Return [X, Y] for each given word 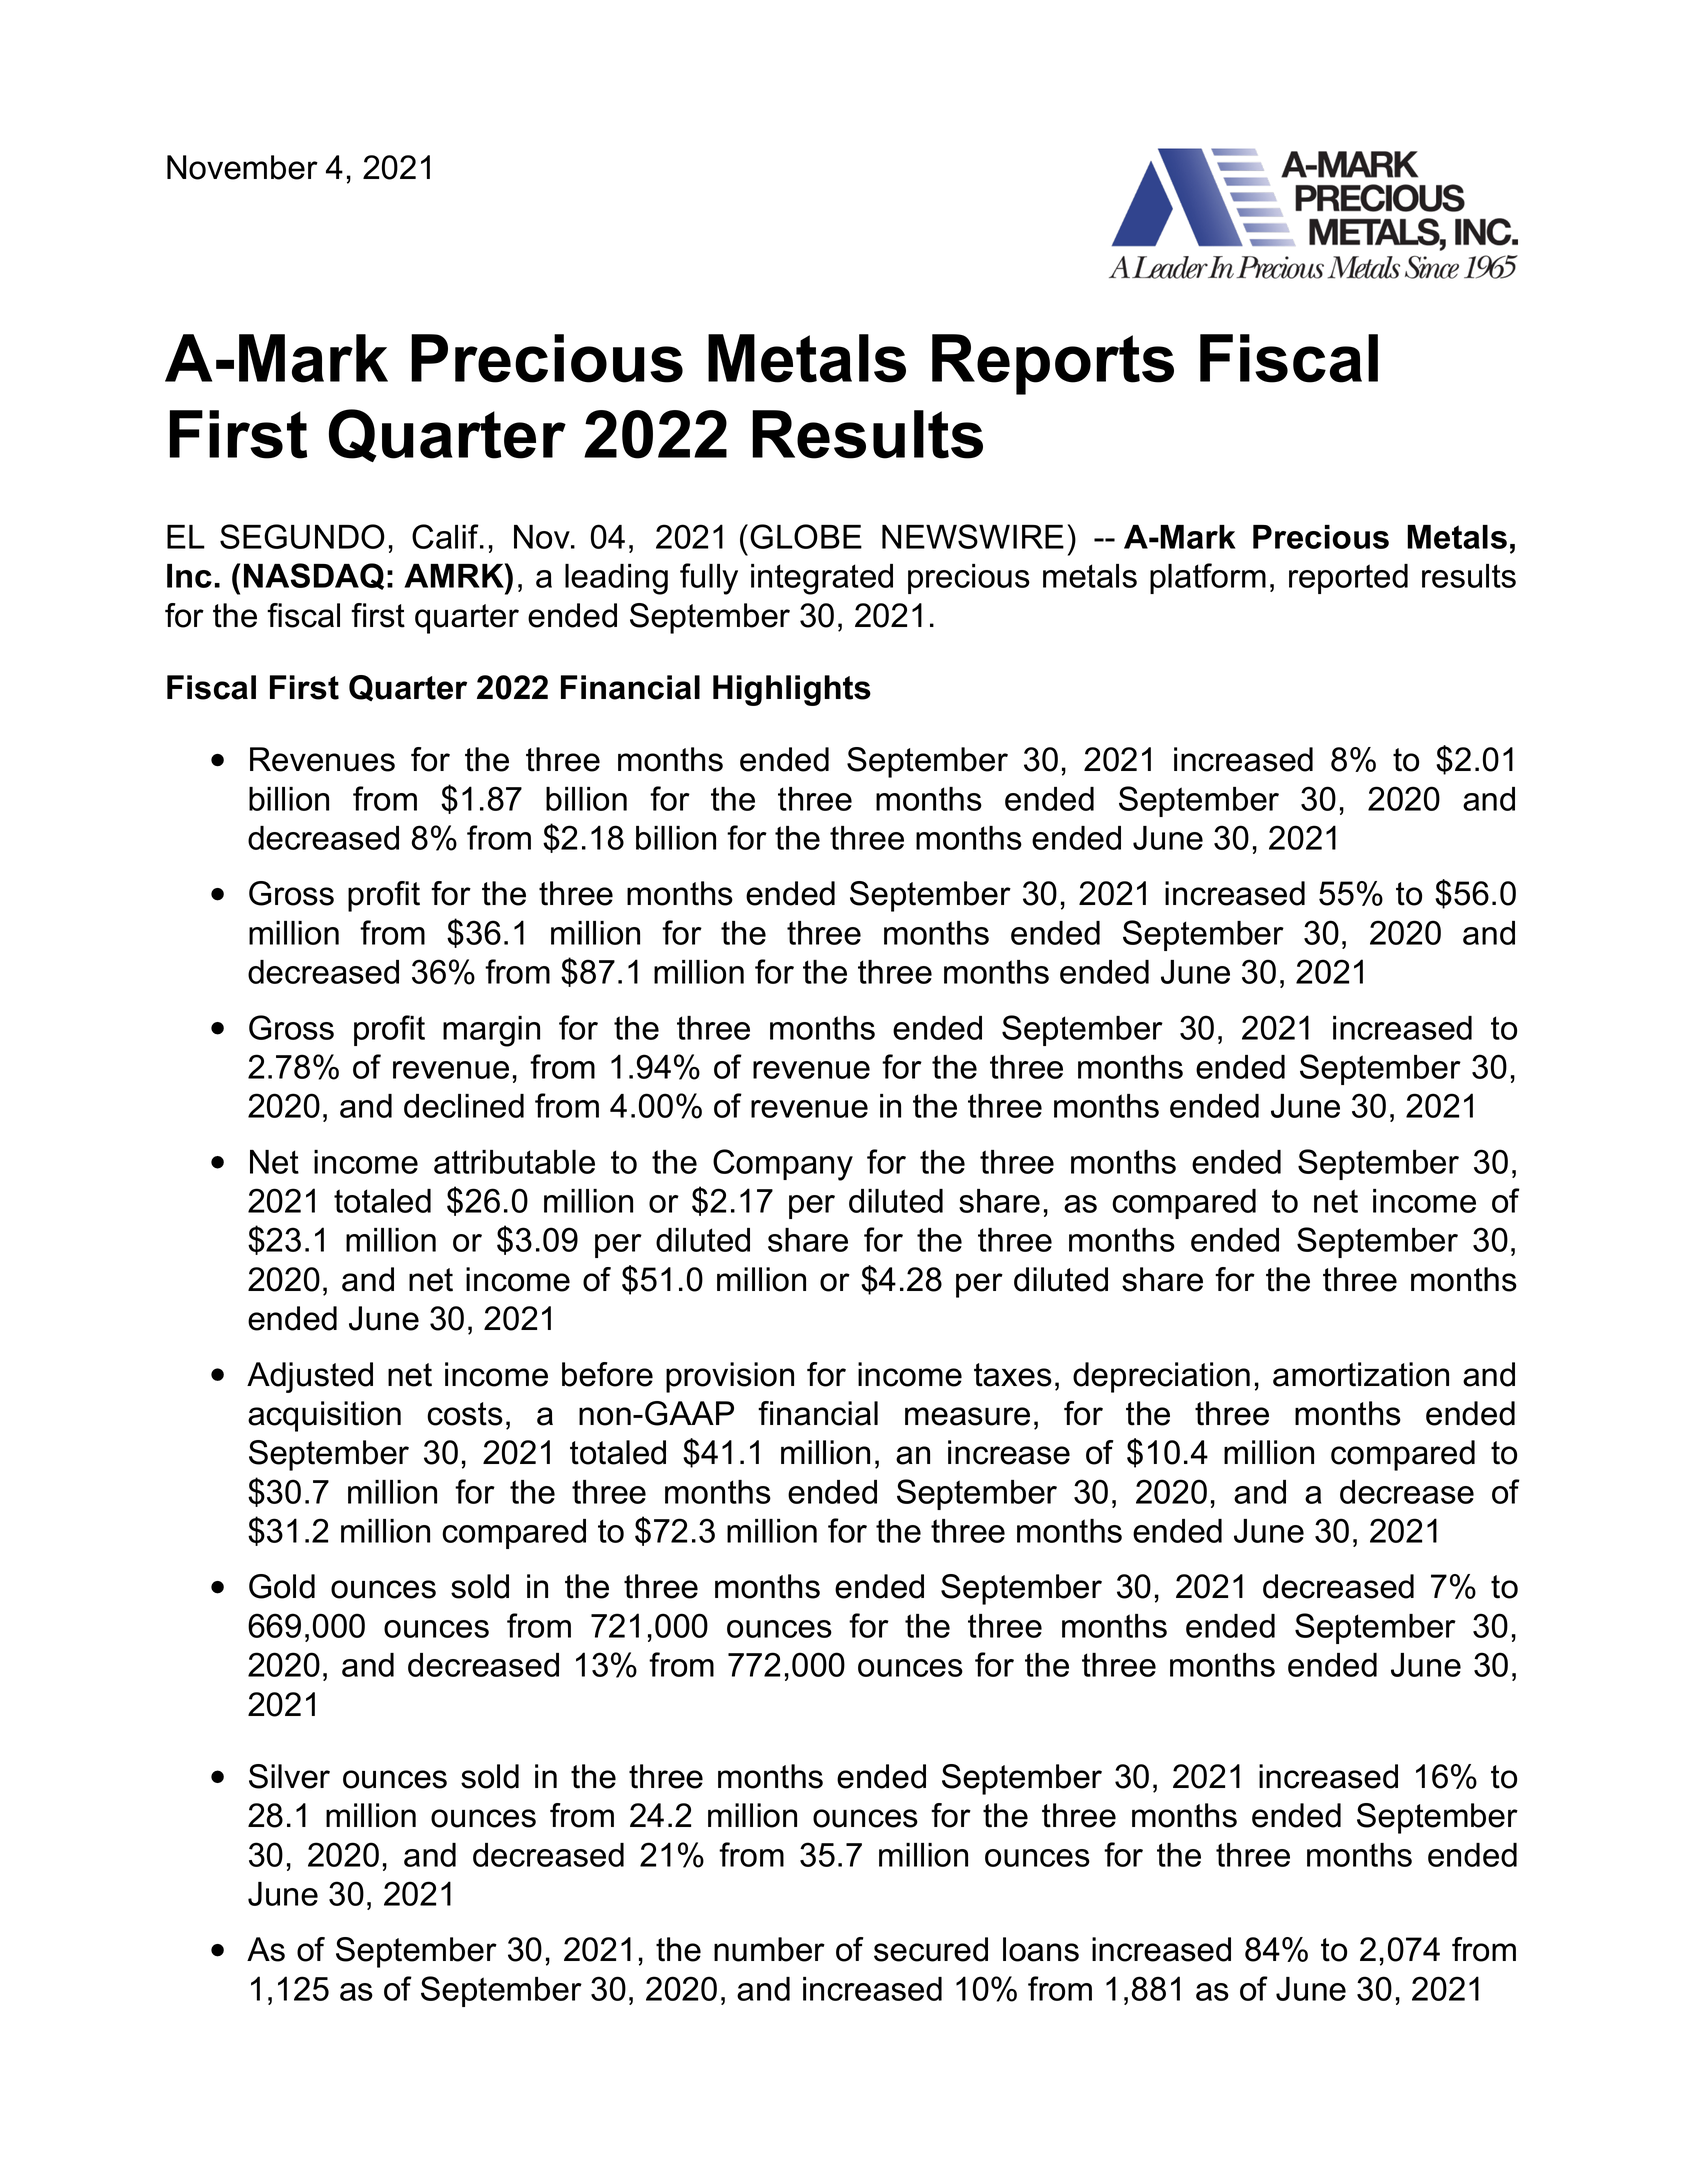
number [769, 1949]
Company [783, 1165]
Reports [1053, 364]
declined [464, 1106]
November [242, 167]
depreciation [1161, 1377]
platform [1208, 578]
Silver [289, 1776]
